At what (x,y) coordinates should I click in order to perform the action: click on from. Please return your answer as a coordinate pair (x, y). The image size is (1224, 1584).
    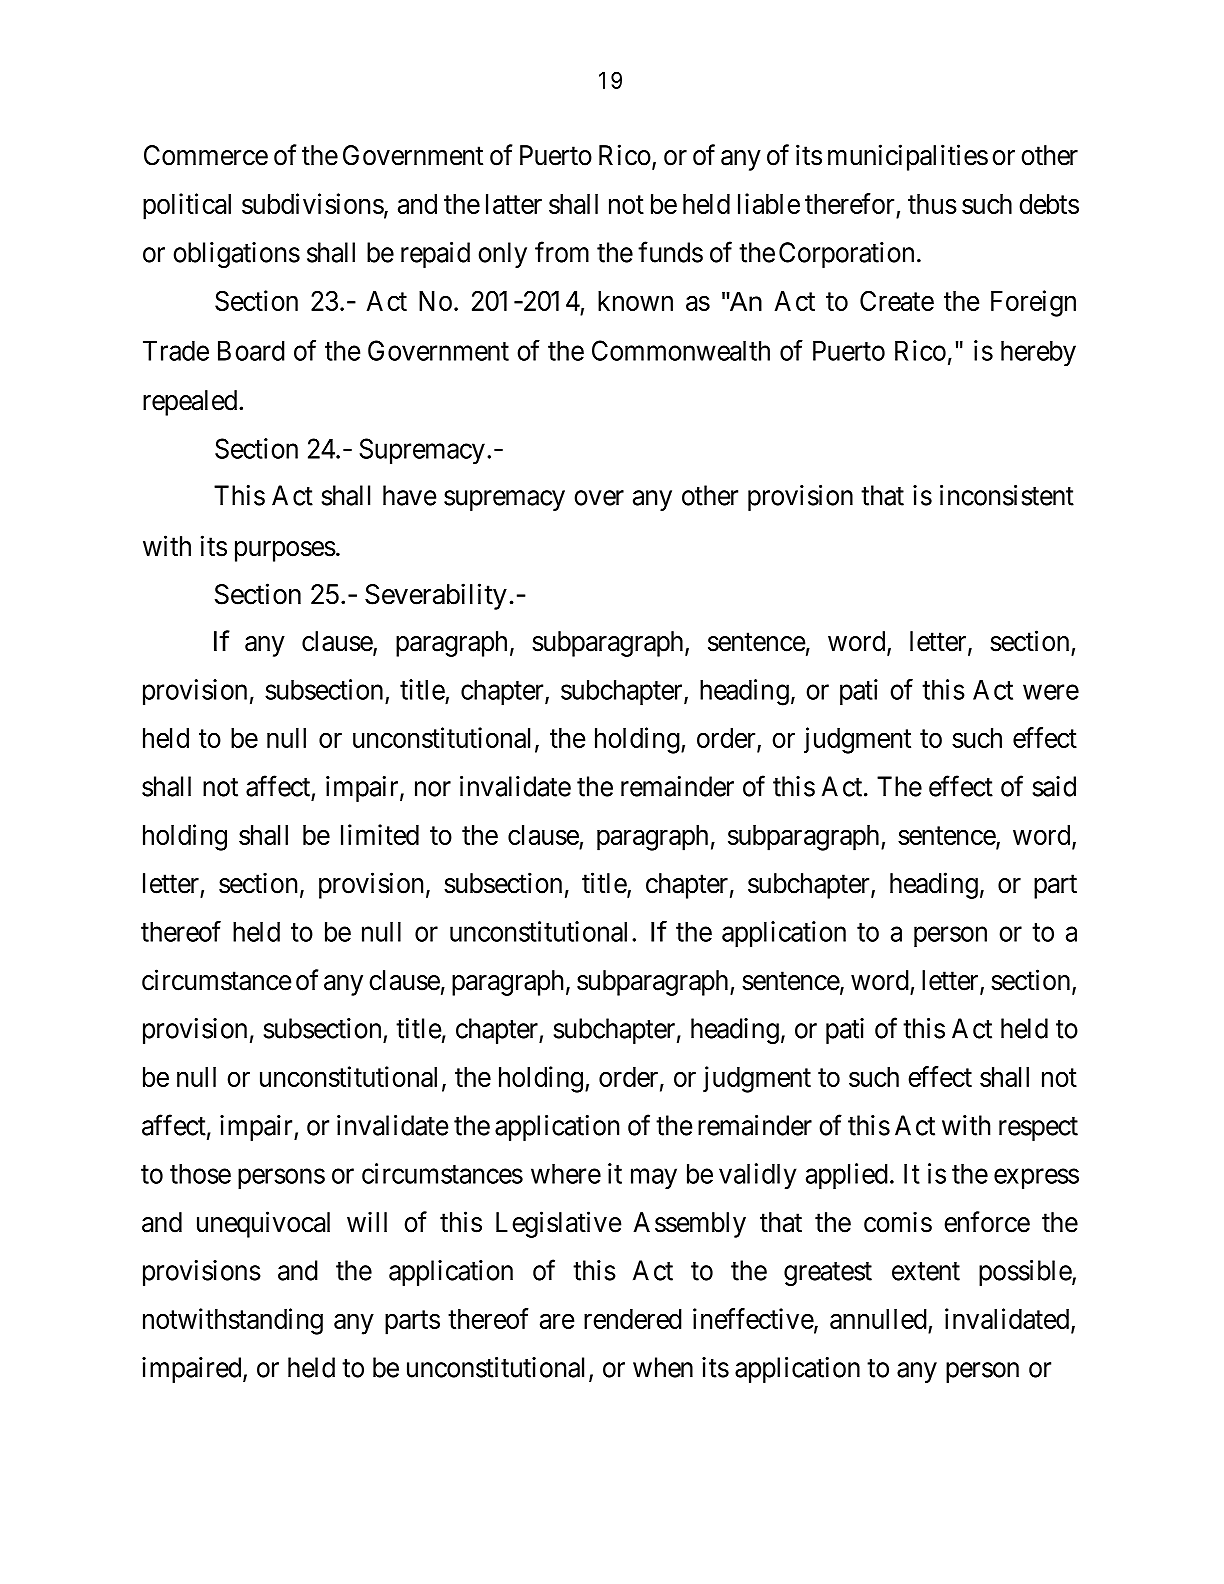
    Looking at the image, I should click on (562, 252).
